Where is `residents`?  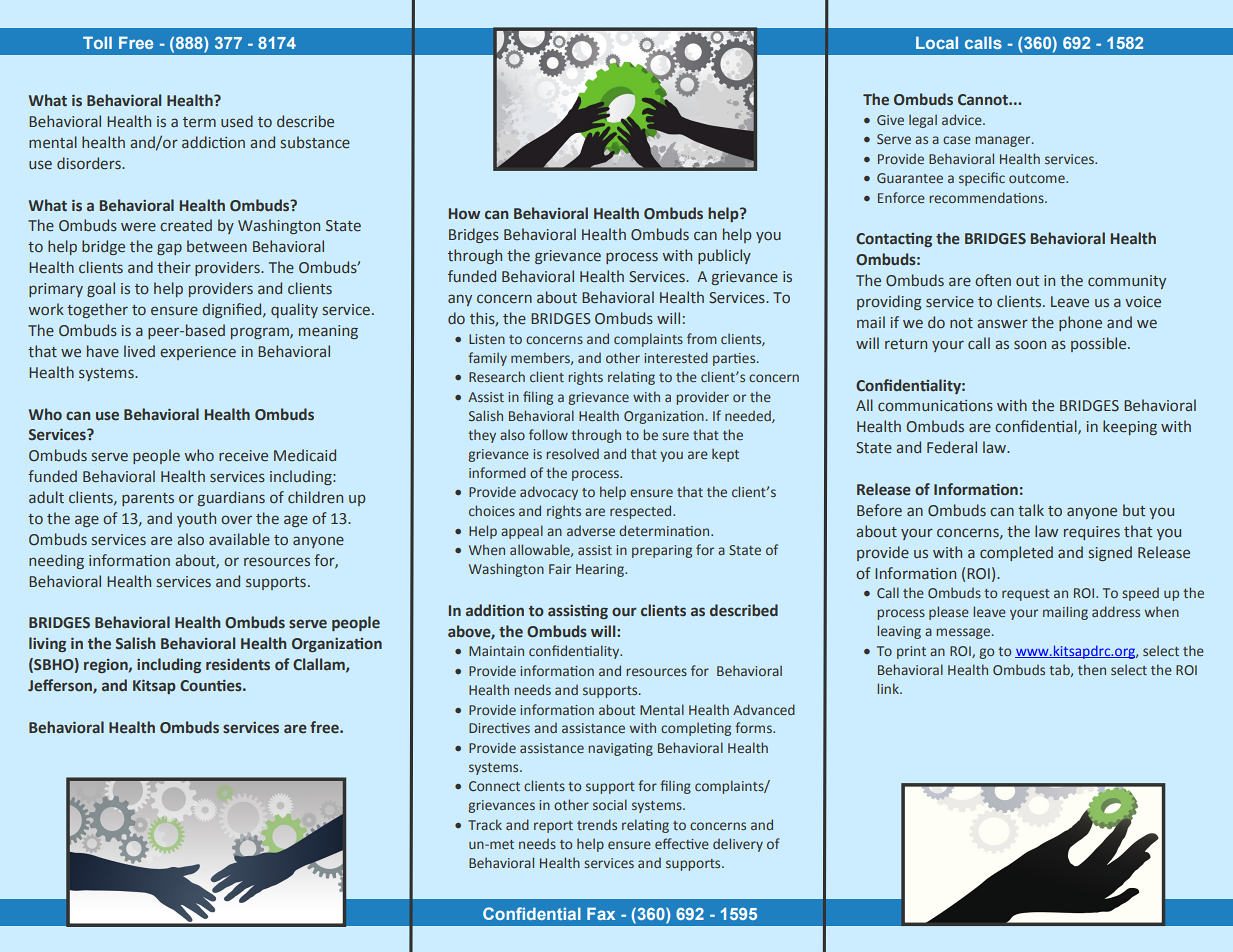
residents is located at coordinates (238, 664).
